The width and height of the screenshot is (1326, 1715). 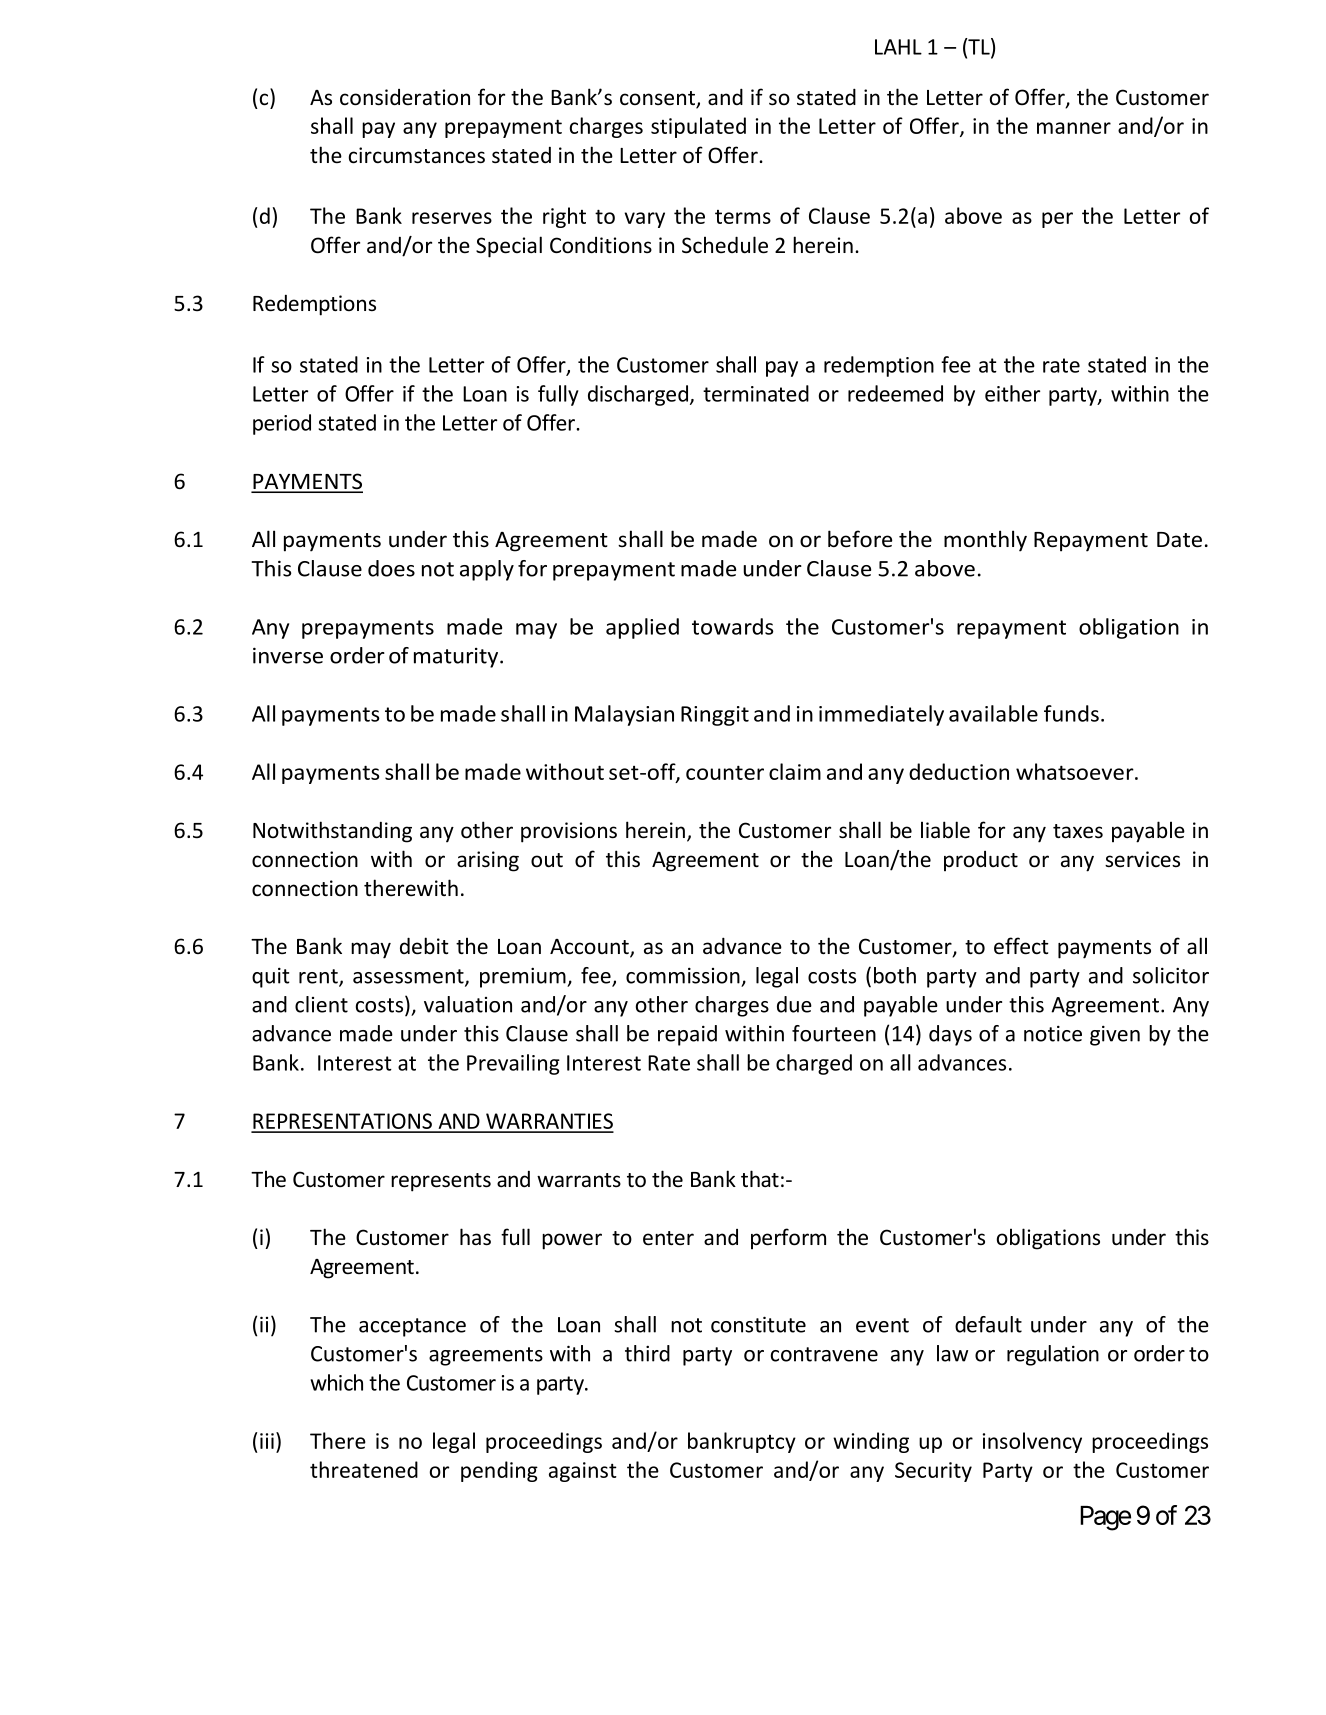 What do you see at coordinates (1076, 771) in the screenshot?
I see `whatsoever` at bounding box center [1076, 771].
